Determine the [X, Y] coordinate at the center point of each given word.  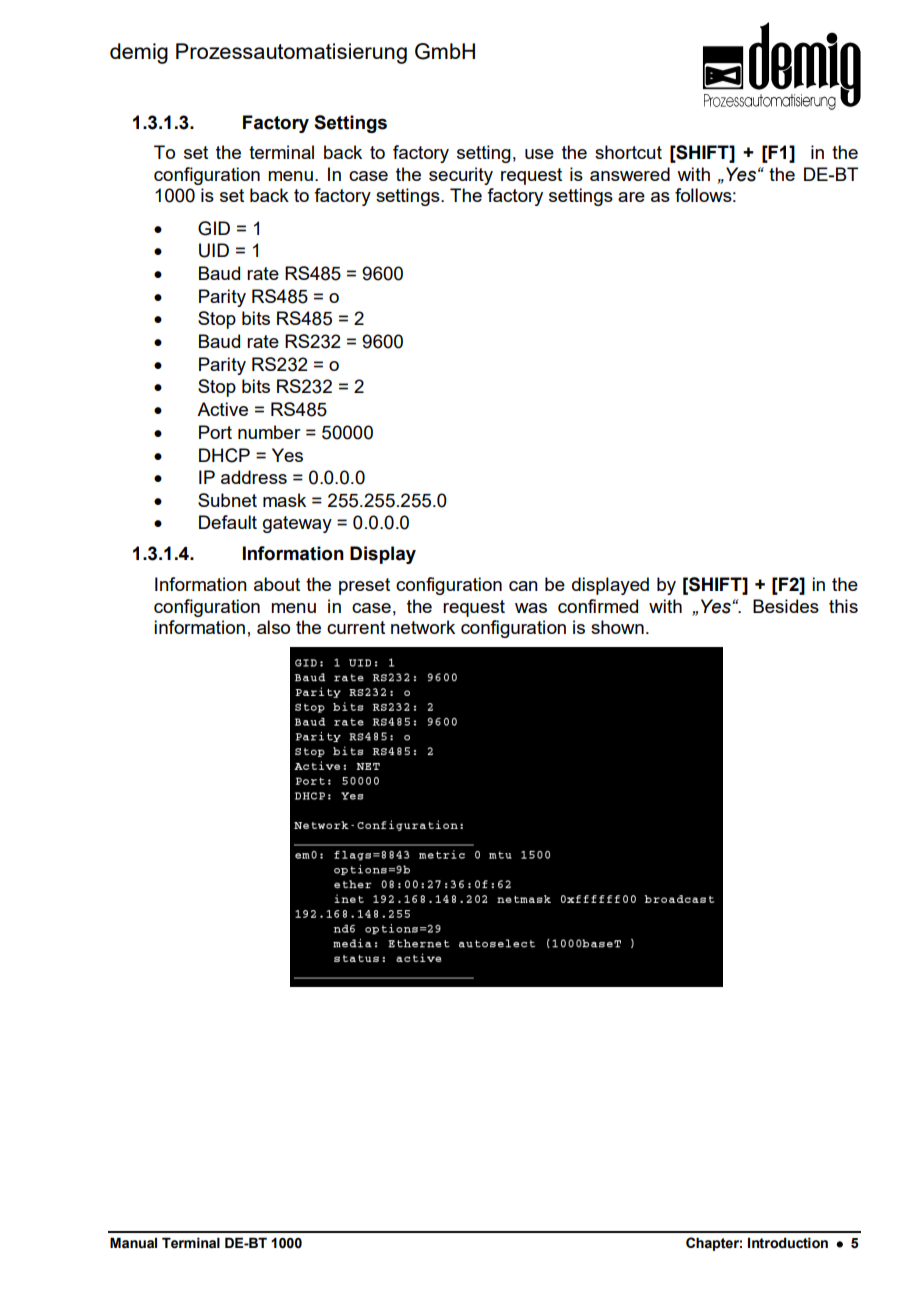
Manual [133, 1243]
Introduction [788, 1243]
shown [617, 627]
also [273, 627]
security [461, 176]
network [423, 627]
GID [214, 228]
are [631, 197]
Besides [786, 606]
